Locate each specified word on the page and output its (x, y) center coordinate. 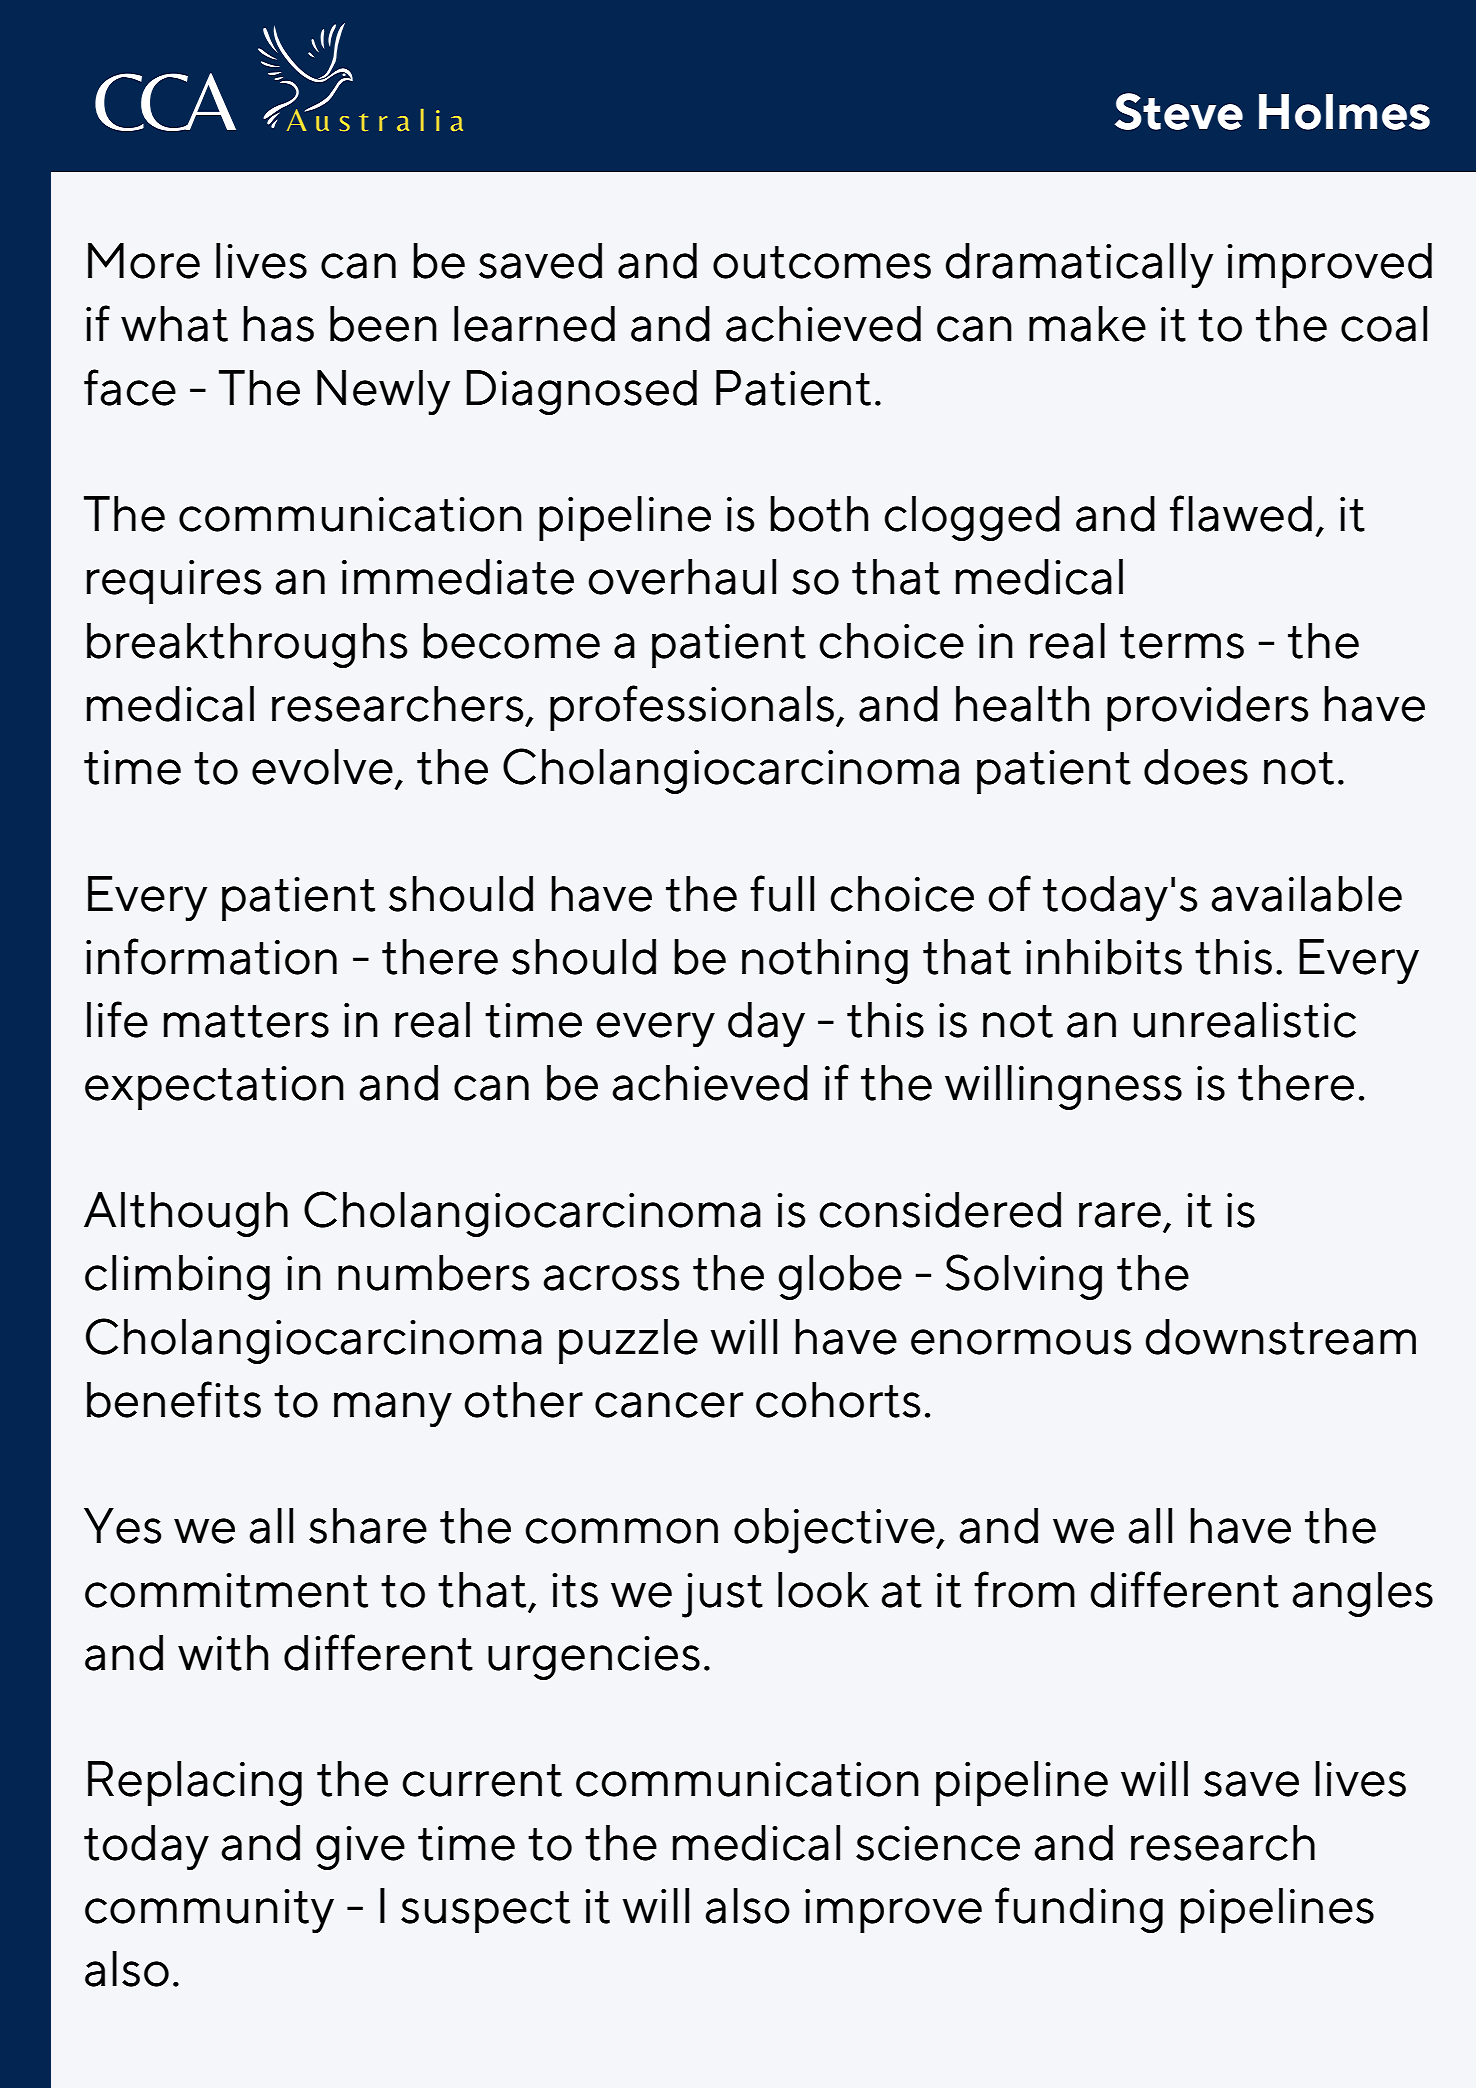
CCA (165, 102)
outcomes (822, 262)
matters (246, 1021)
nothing (825, 961)
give (360, 1848)
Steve (1179, 111)
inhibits (1104, 957)
